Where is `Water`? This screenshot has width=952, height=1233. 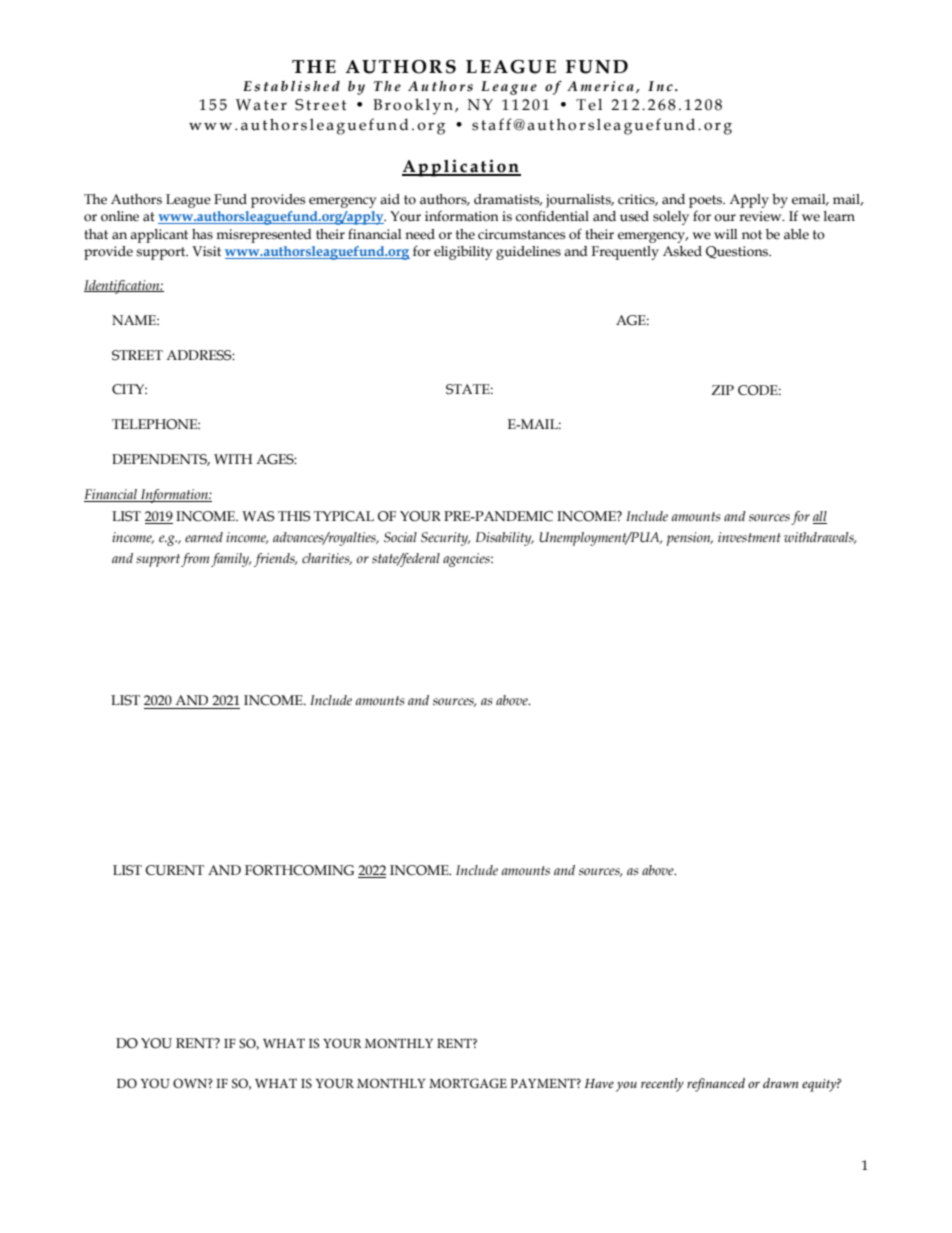 Water is located at coordinates (261, 105).
